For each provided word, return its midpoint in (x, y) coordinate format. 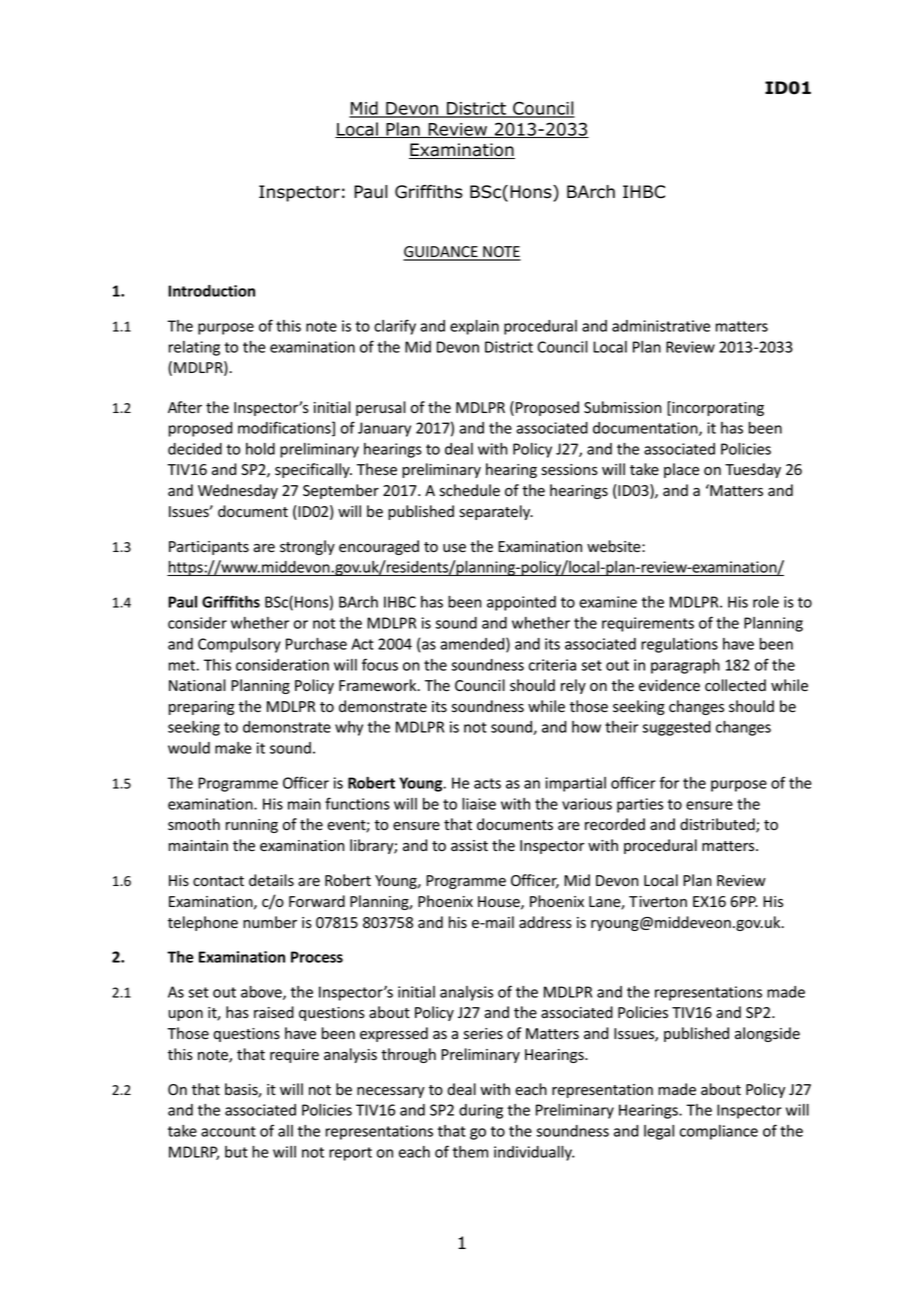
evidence (669, 685)
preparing (201, 708)
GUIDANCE (441, 253)
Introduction (211, 291)
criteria (552, 665)
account (228, 1131)
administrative (661, 326)
